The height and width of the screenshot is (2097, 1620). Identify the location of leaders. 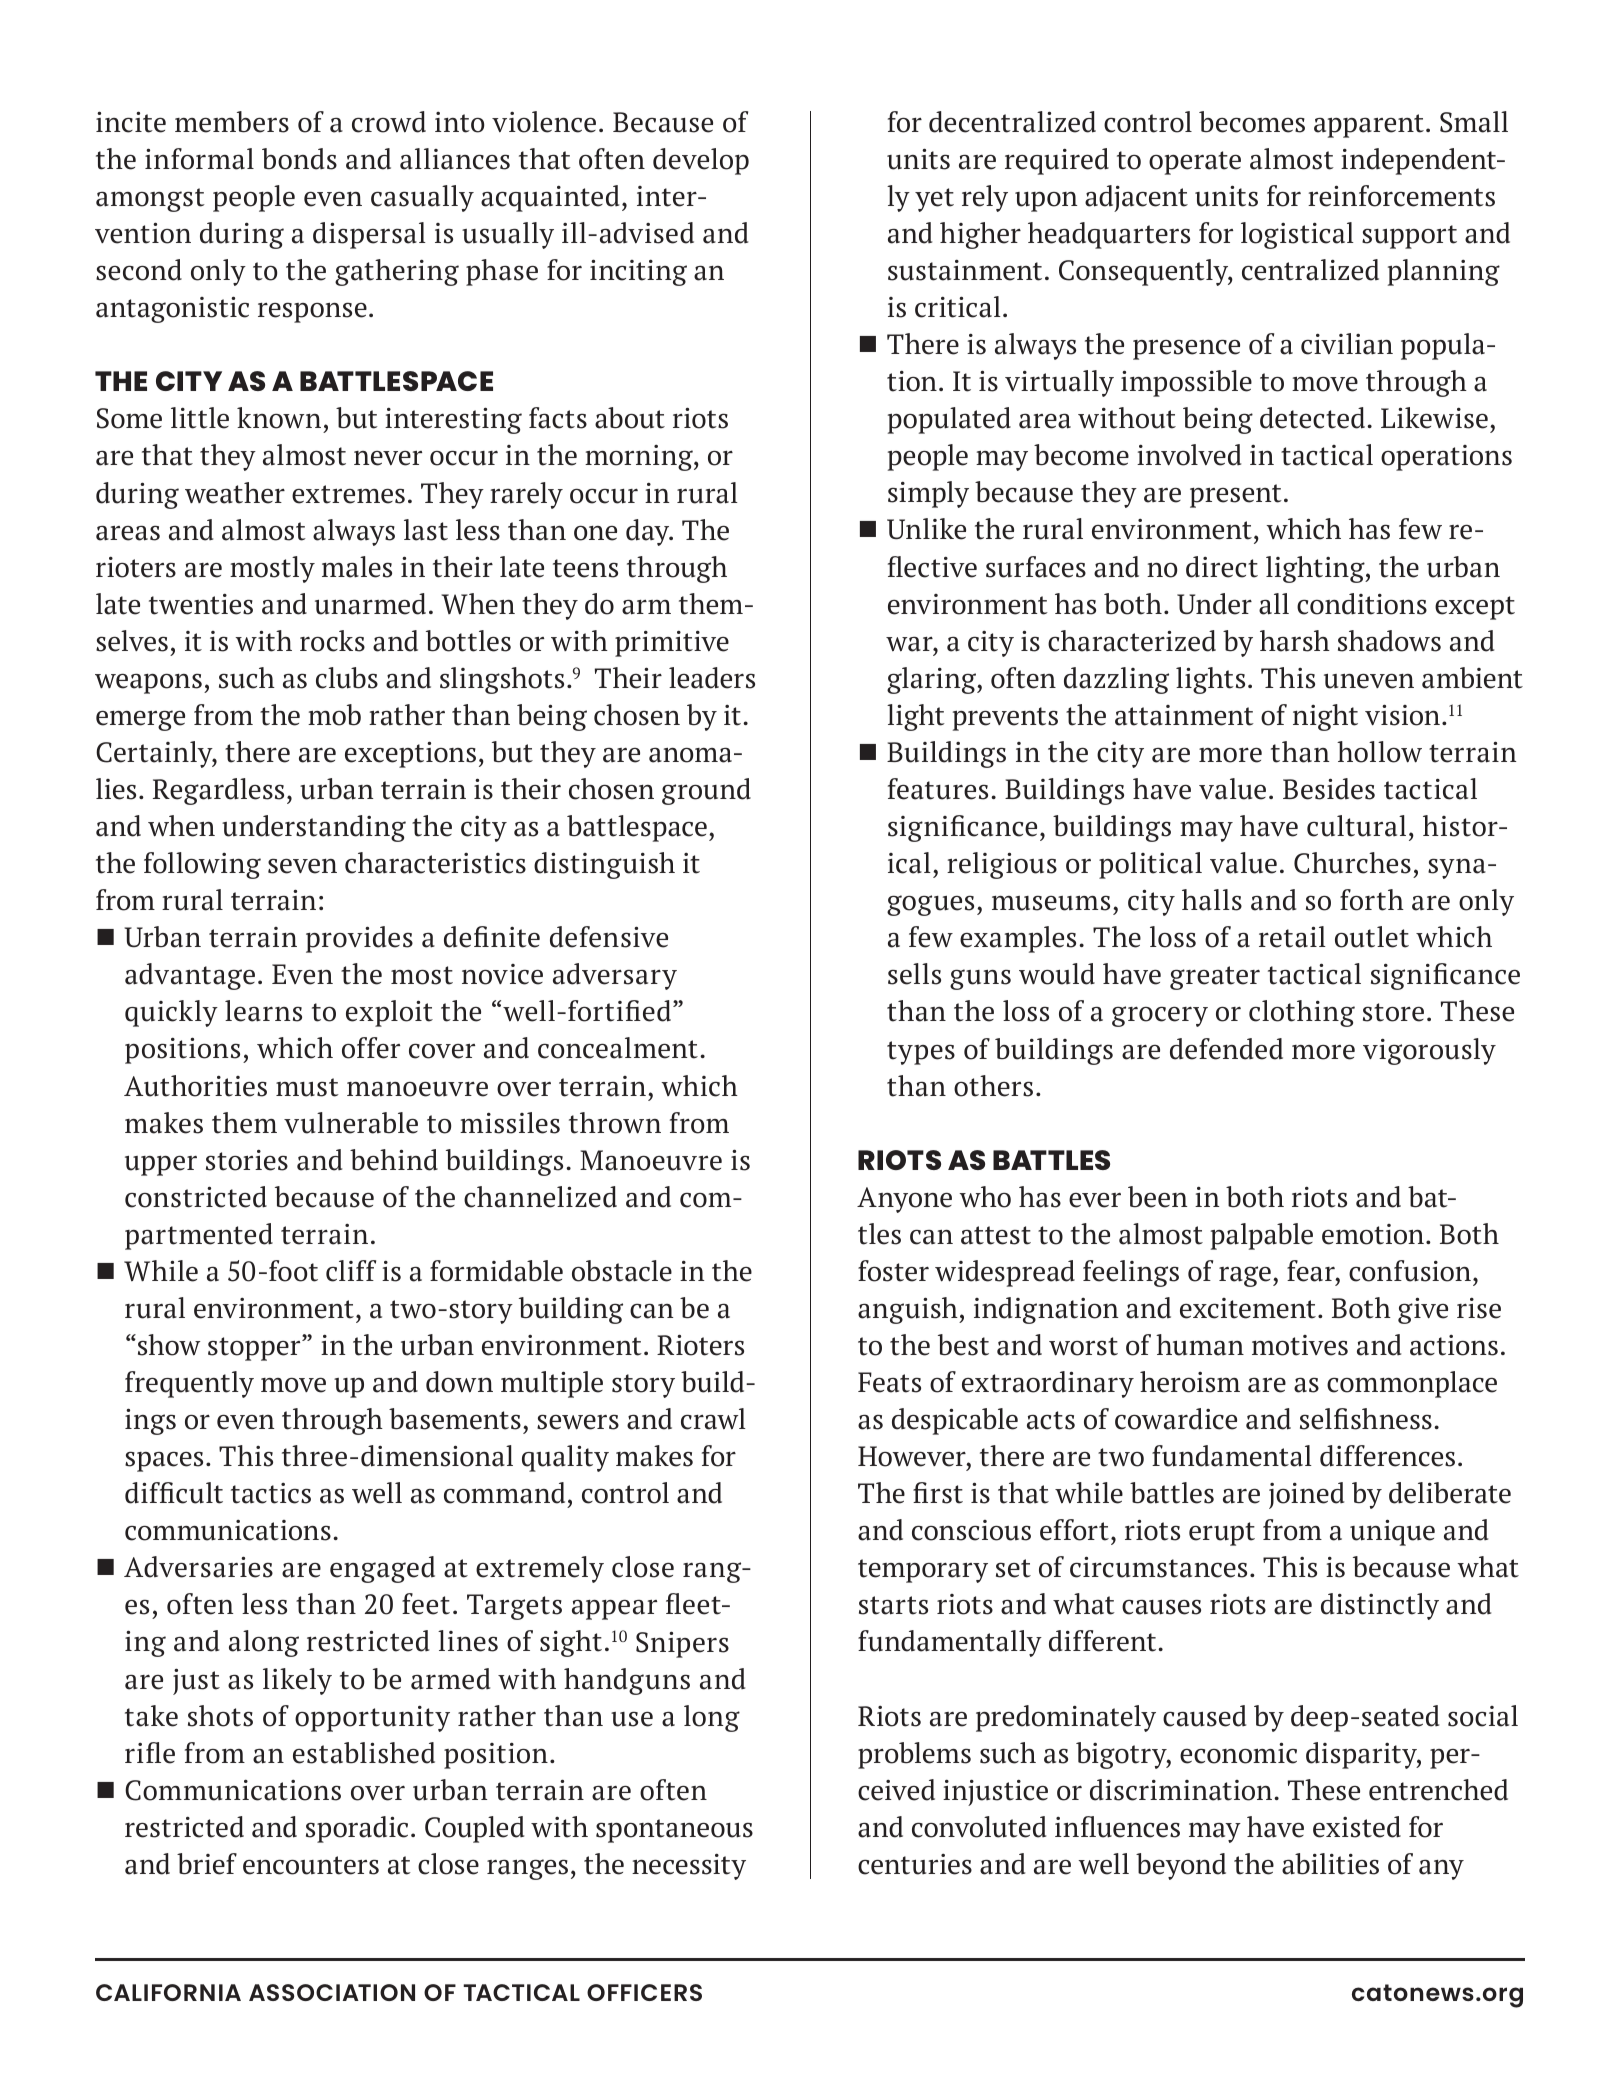
(712, 678).
